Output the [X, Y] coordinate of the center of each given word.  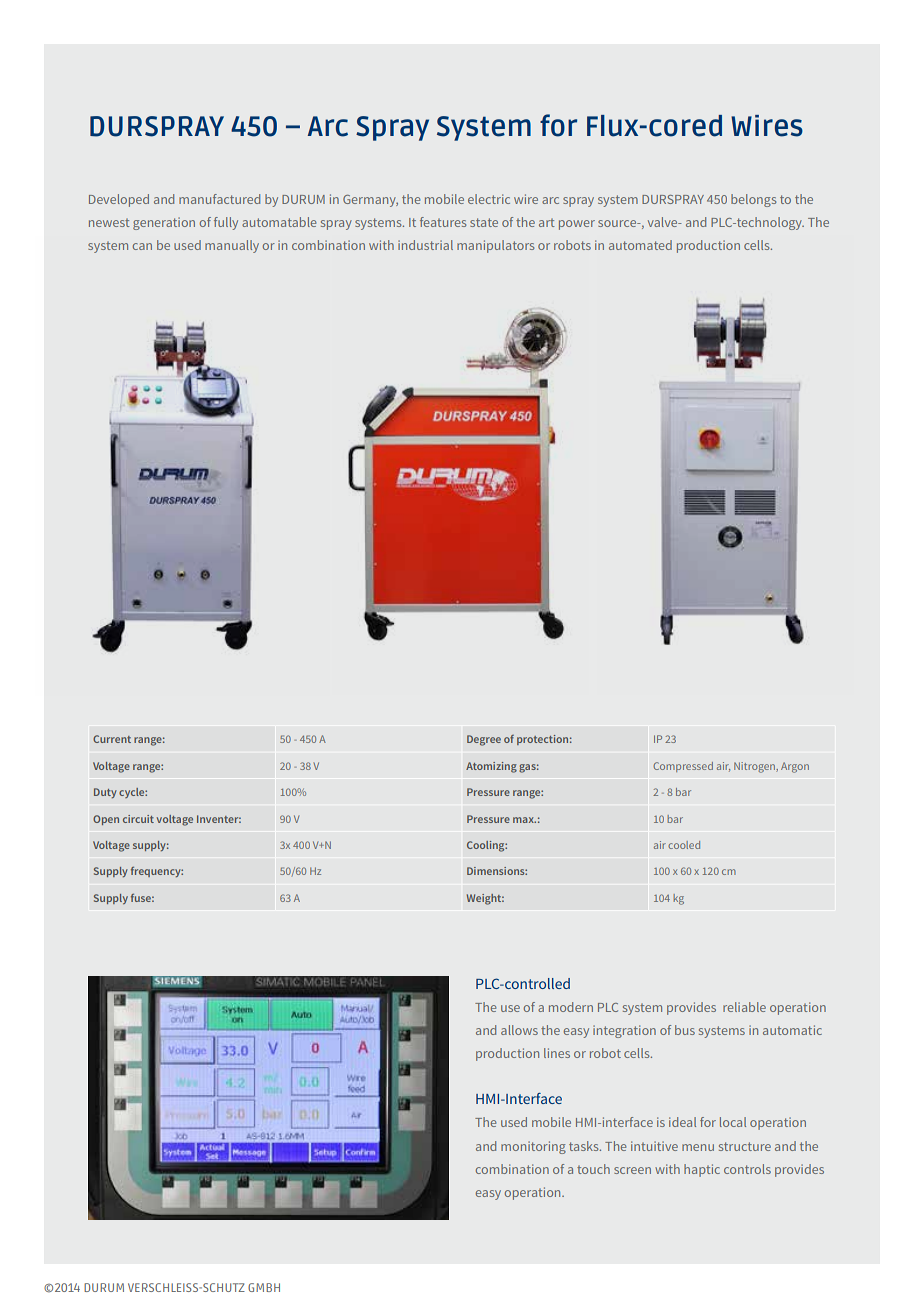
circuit [138, 819]
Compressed [683, 767]
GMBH [264, 1287]
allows [519, 1030]
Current [112, 739]
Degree [484, 740]
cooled [684, 845]
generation [164, 223]
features [443, 222]
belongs [753, 200]
